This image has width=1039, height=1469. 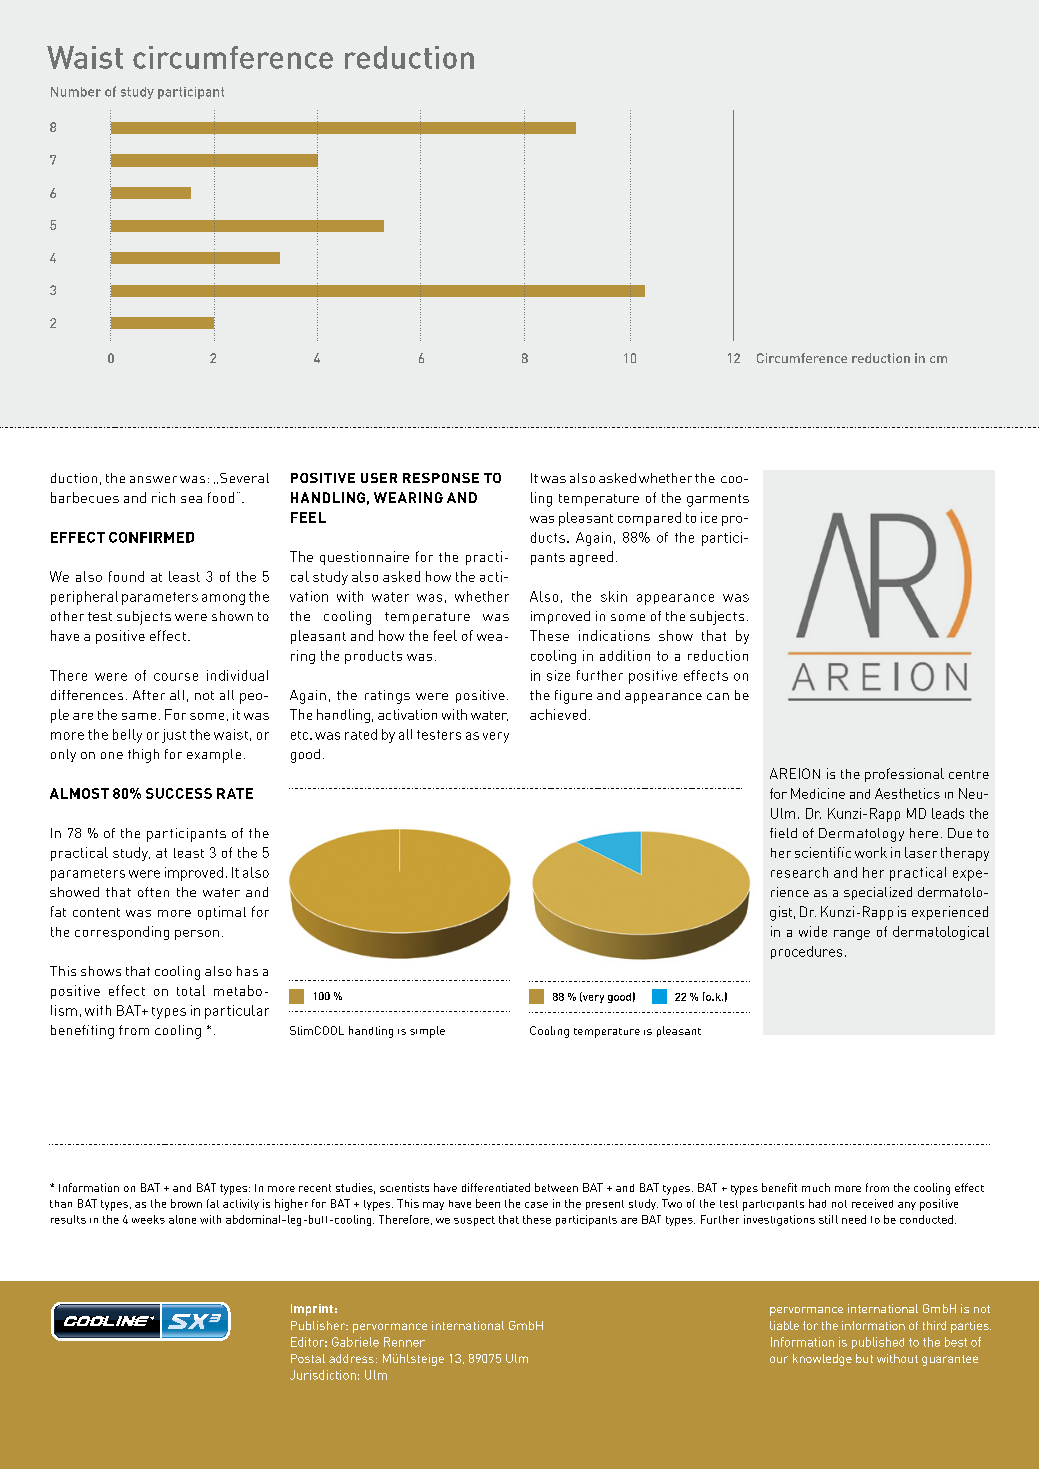 What do you see at coordinates (718, 500) in the image?
I see `garments` at bounding box center [718, 500].
